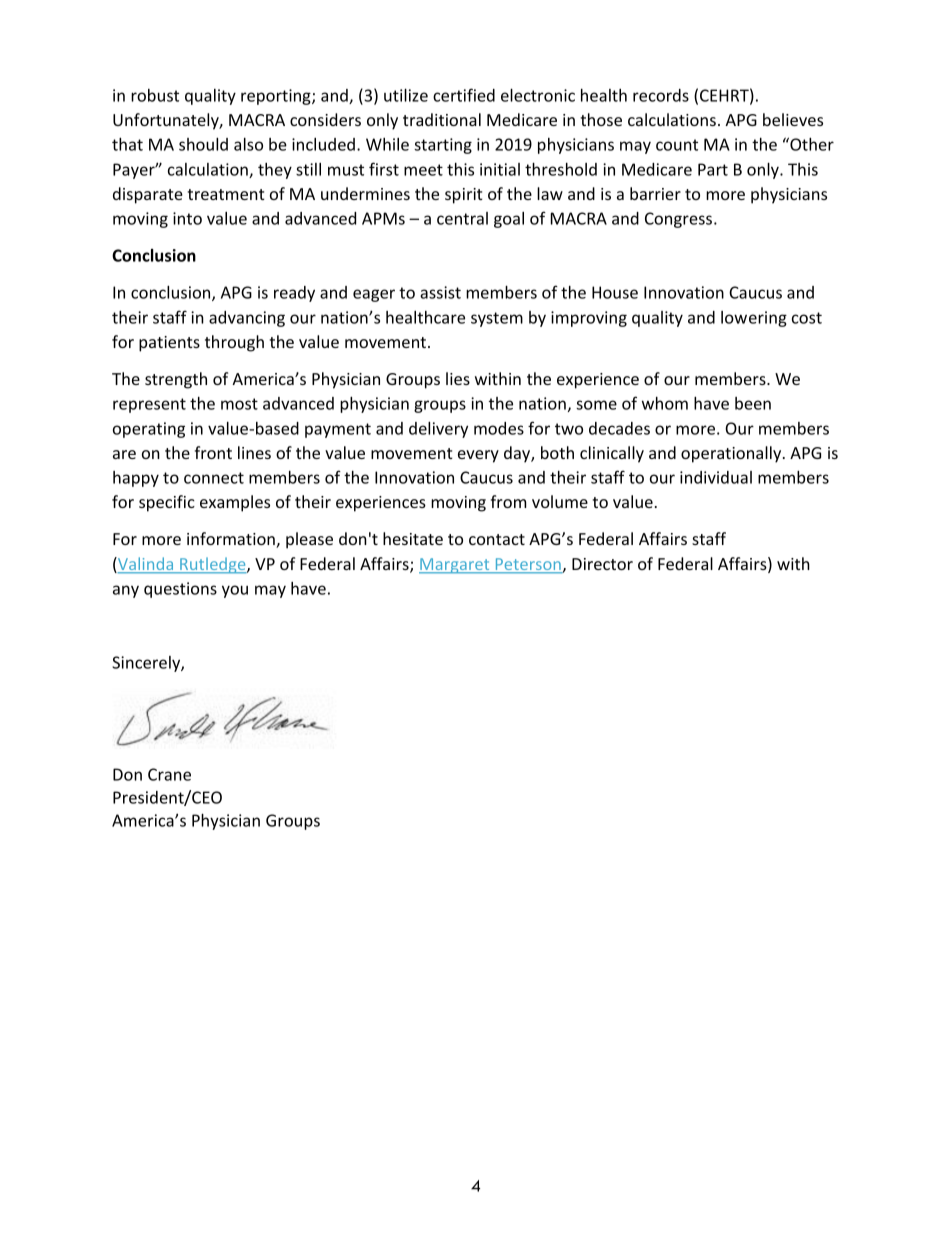 The image size is (952, 1233). What do you see at coordinates (203, 144) in the screenshot?
I see `should` at bounding box center [203, 144].
